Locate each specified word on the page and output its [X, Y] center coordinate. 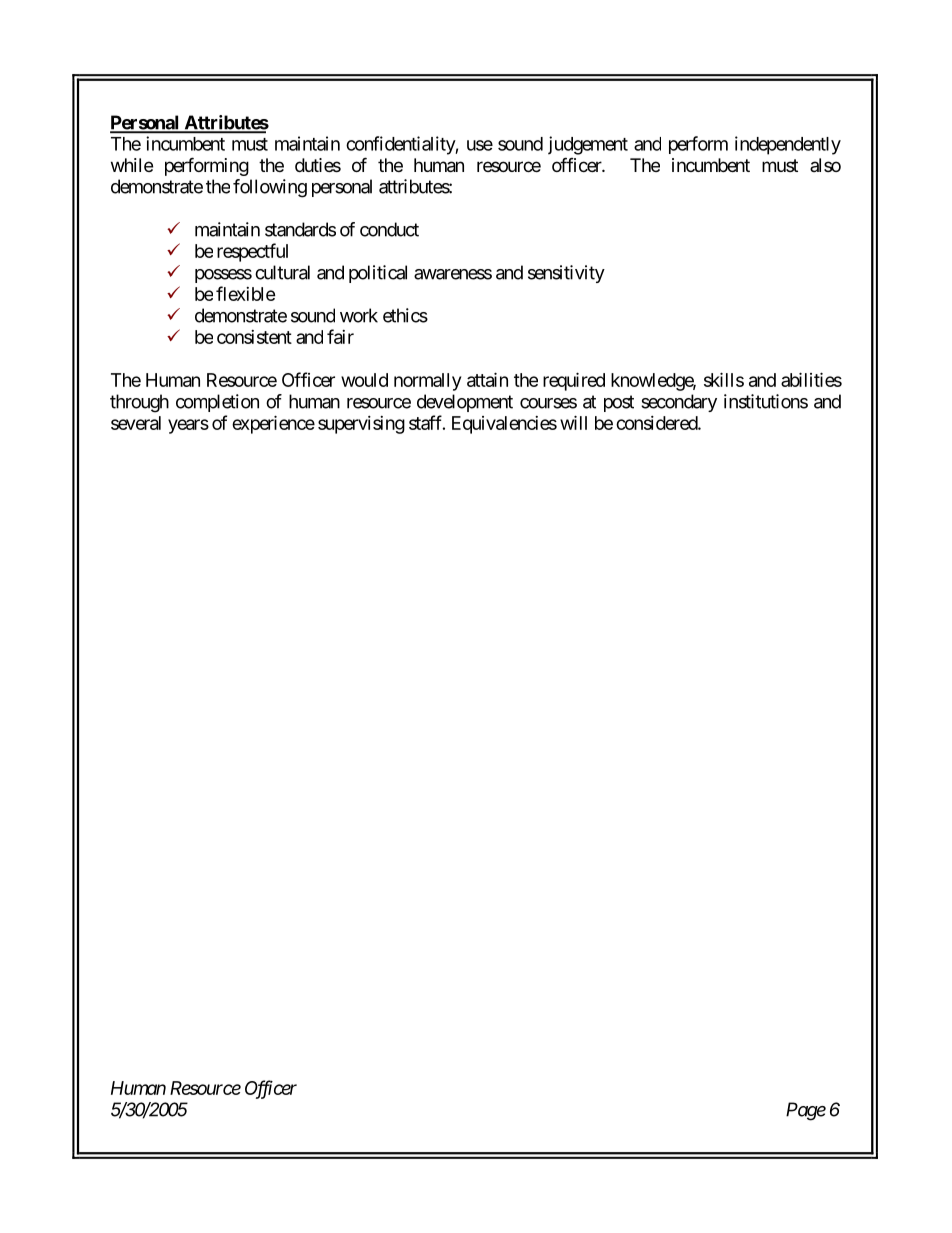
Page [806, 1111]
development [465, 403]
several [136, 423]
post [619, 403]
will [573, 422]
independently [788, 145]
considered [657, 423]
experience [273, 424]
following [270, 188]
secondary [679, 403]
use [480, 145]
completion [217, 403]
